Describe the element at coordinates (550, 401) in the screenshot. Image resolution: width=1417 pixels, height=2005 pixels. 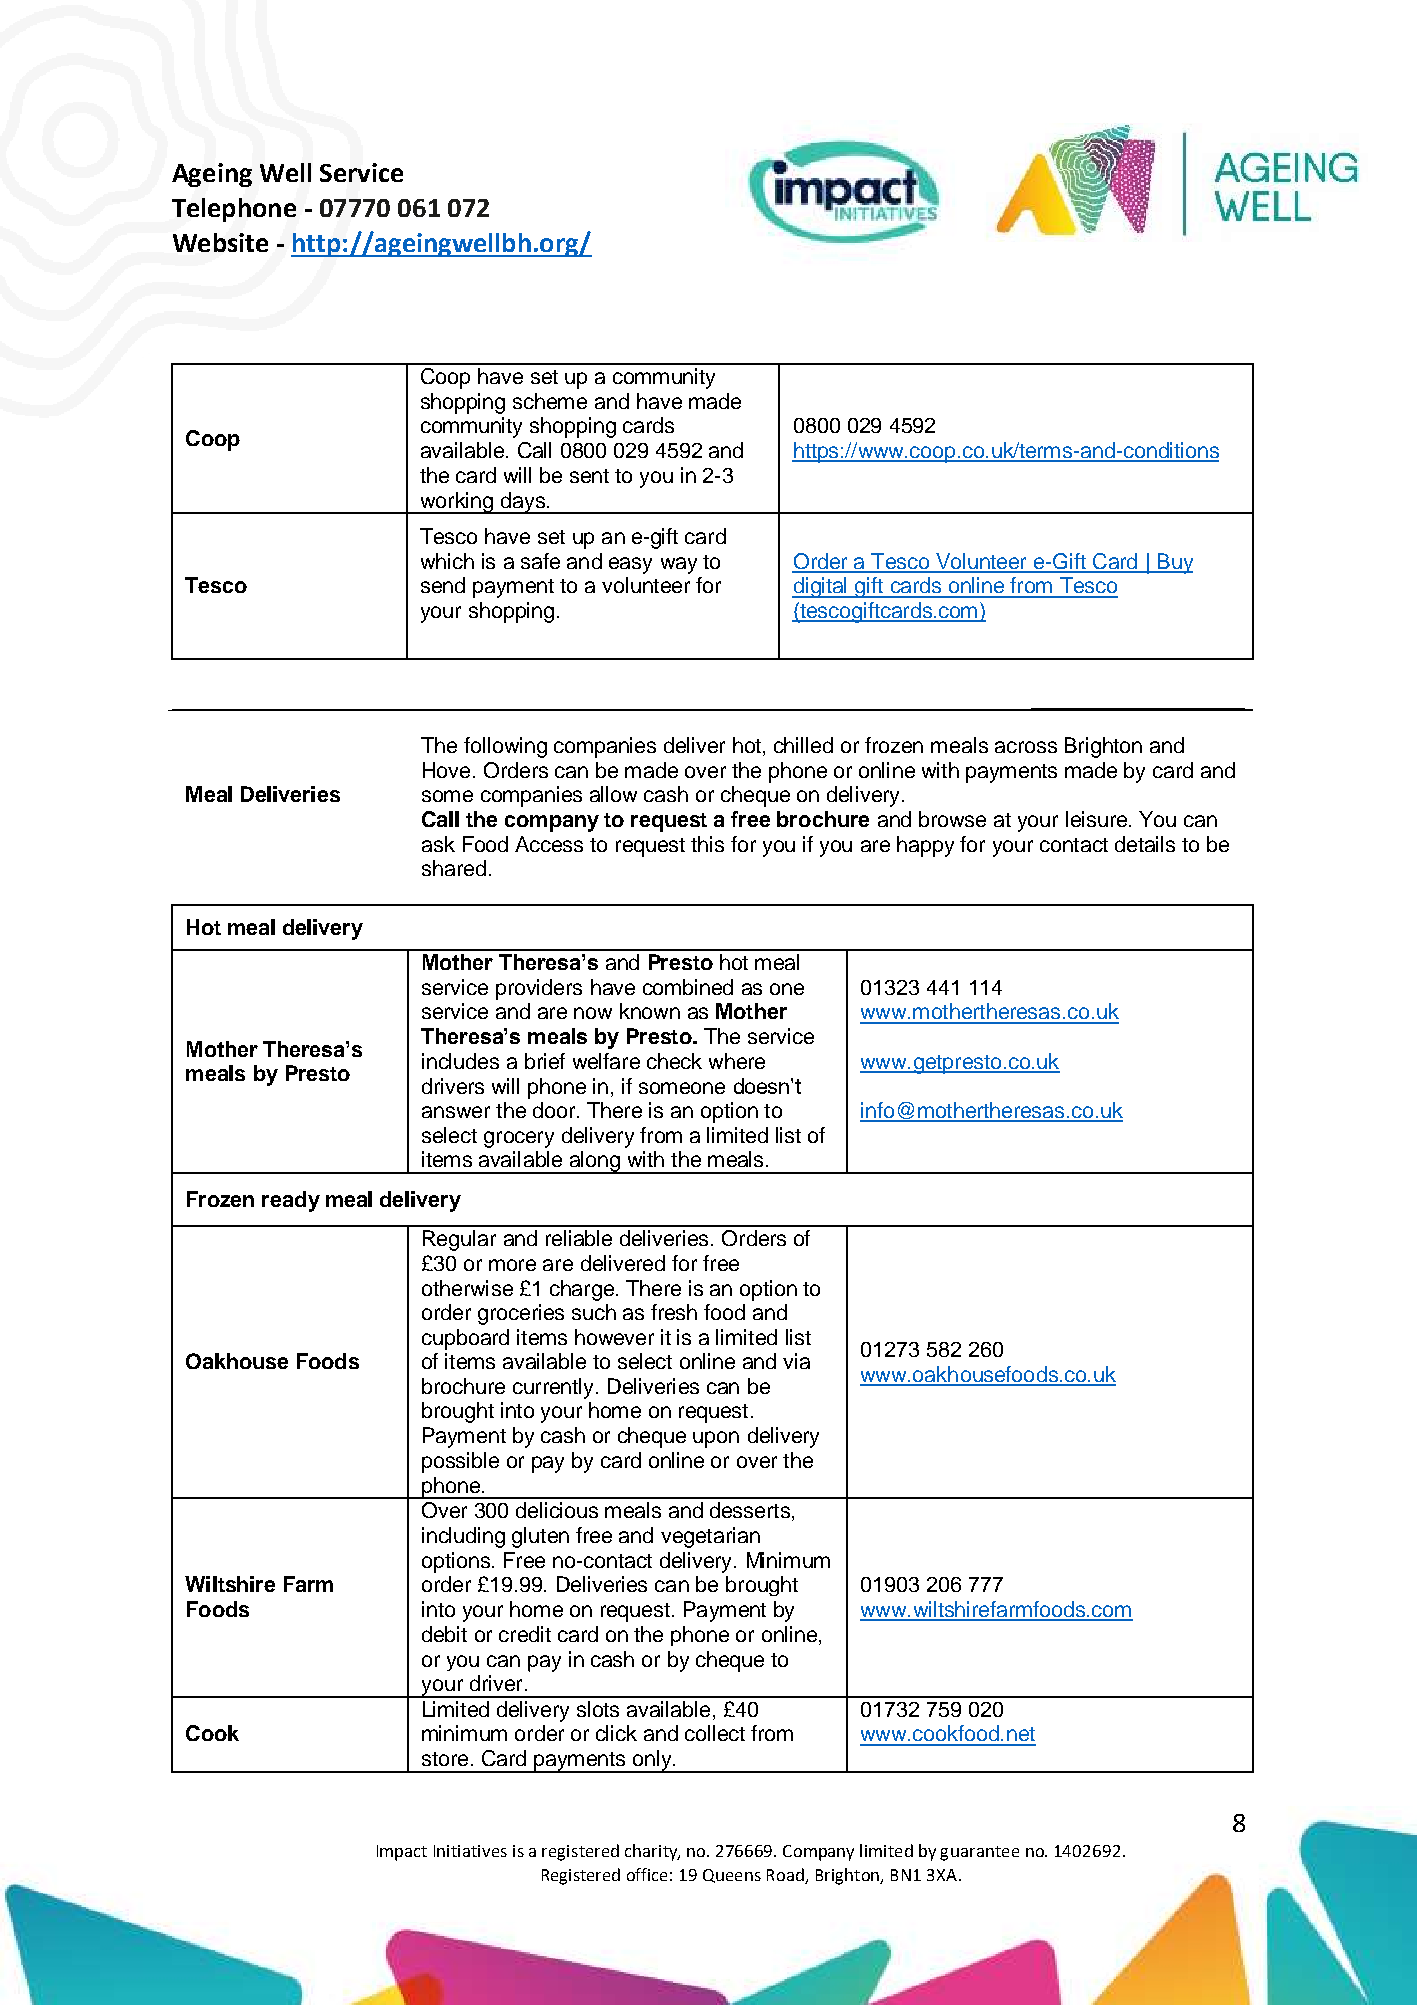
I see `scheme` at that location.
